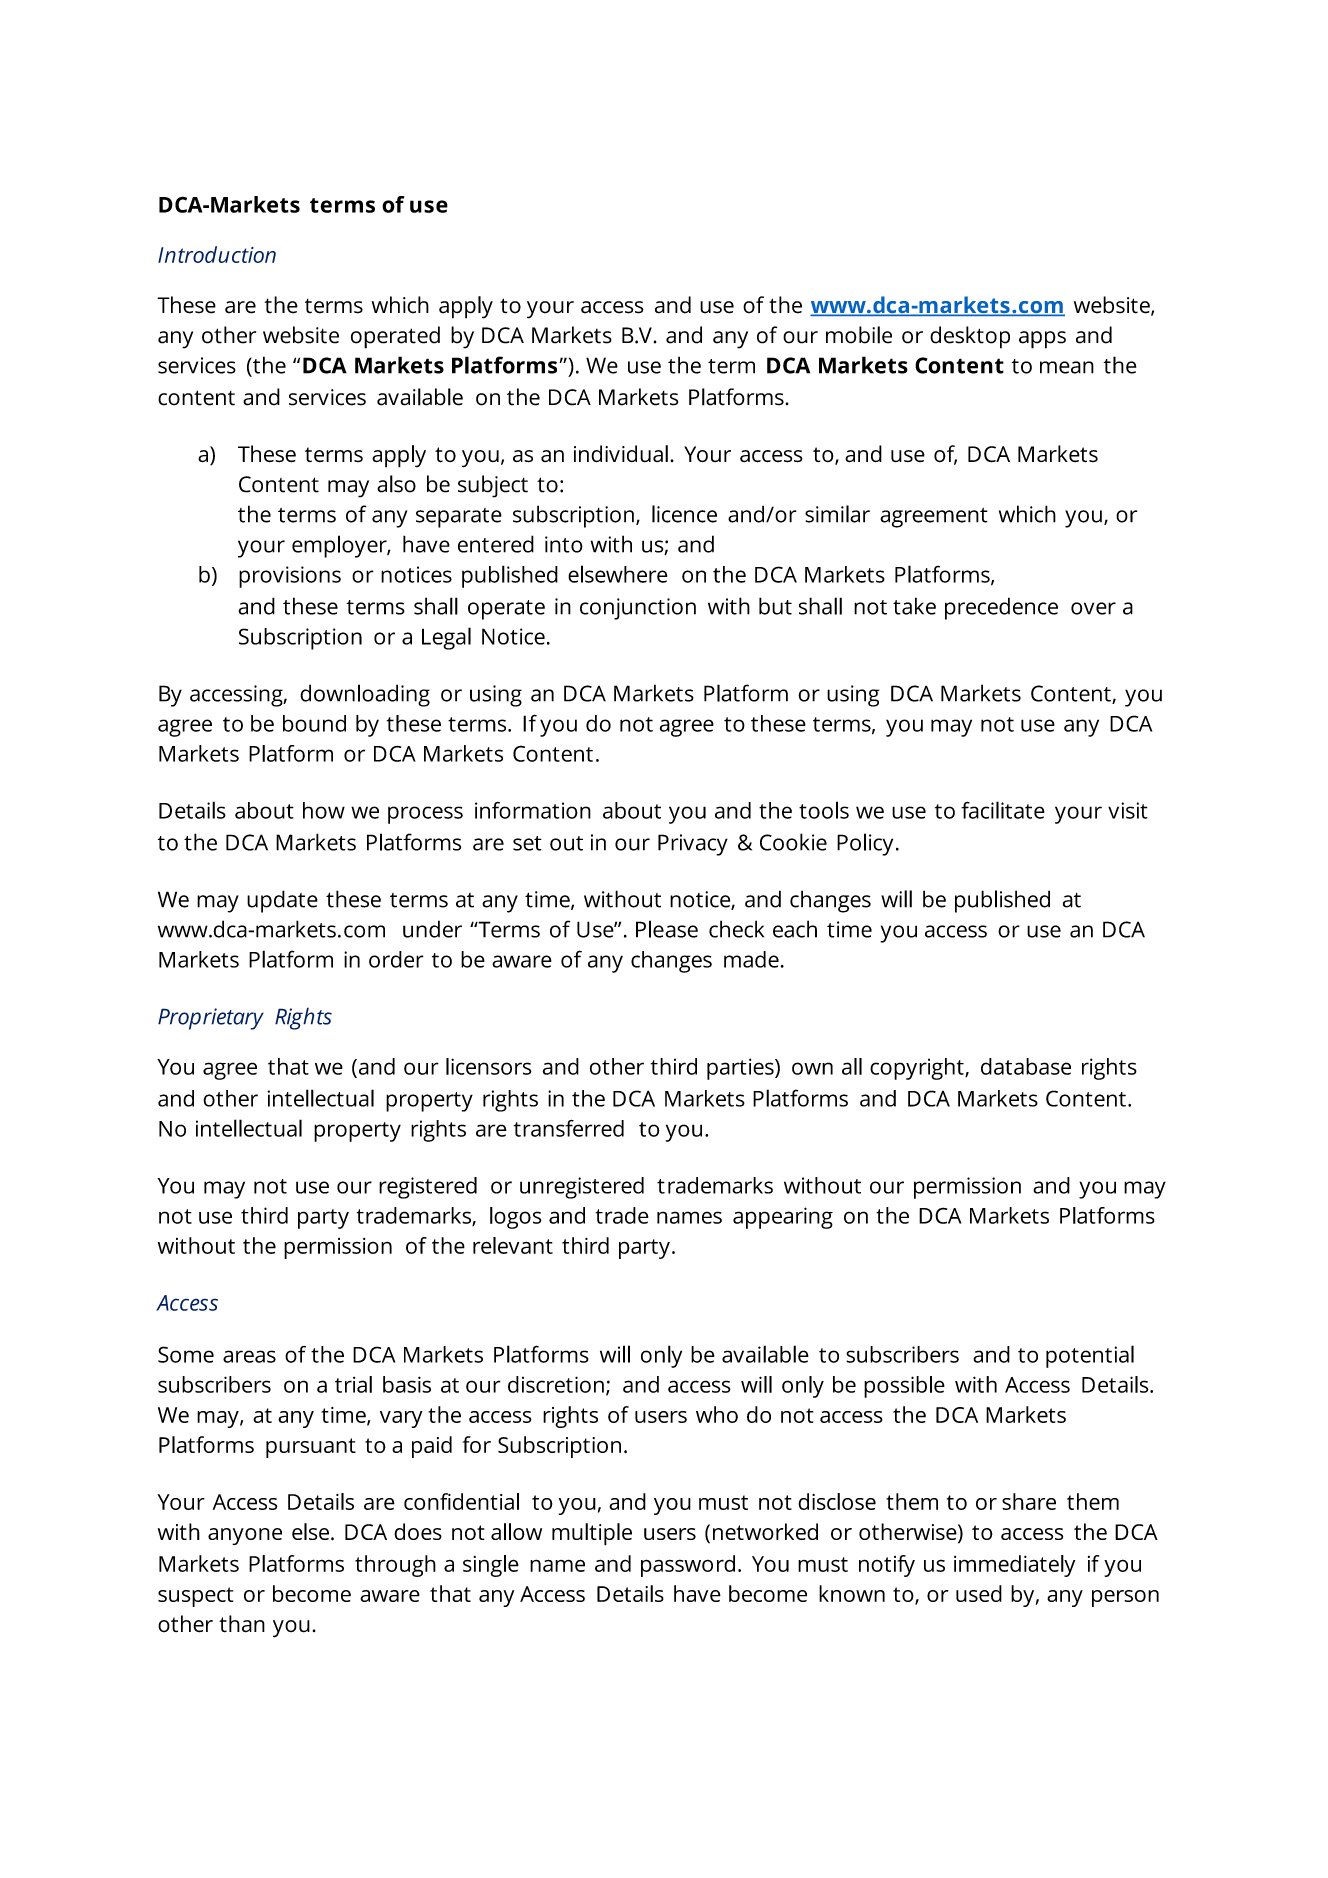 The height and width of the page is (1878, 1328). What do you see at coordinates (242, 1624) in the page?
I see `than` at bounding box center [242, 1624].
